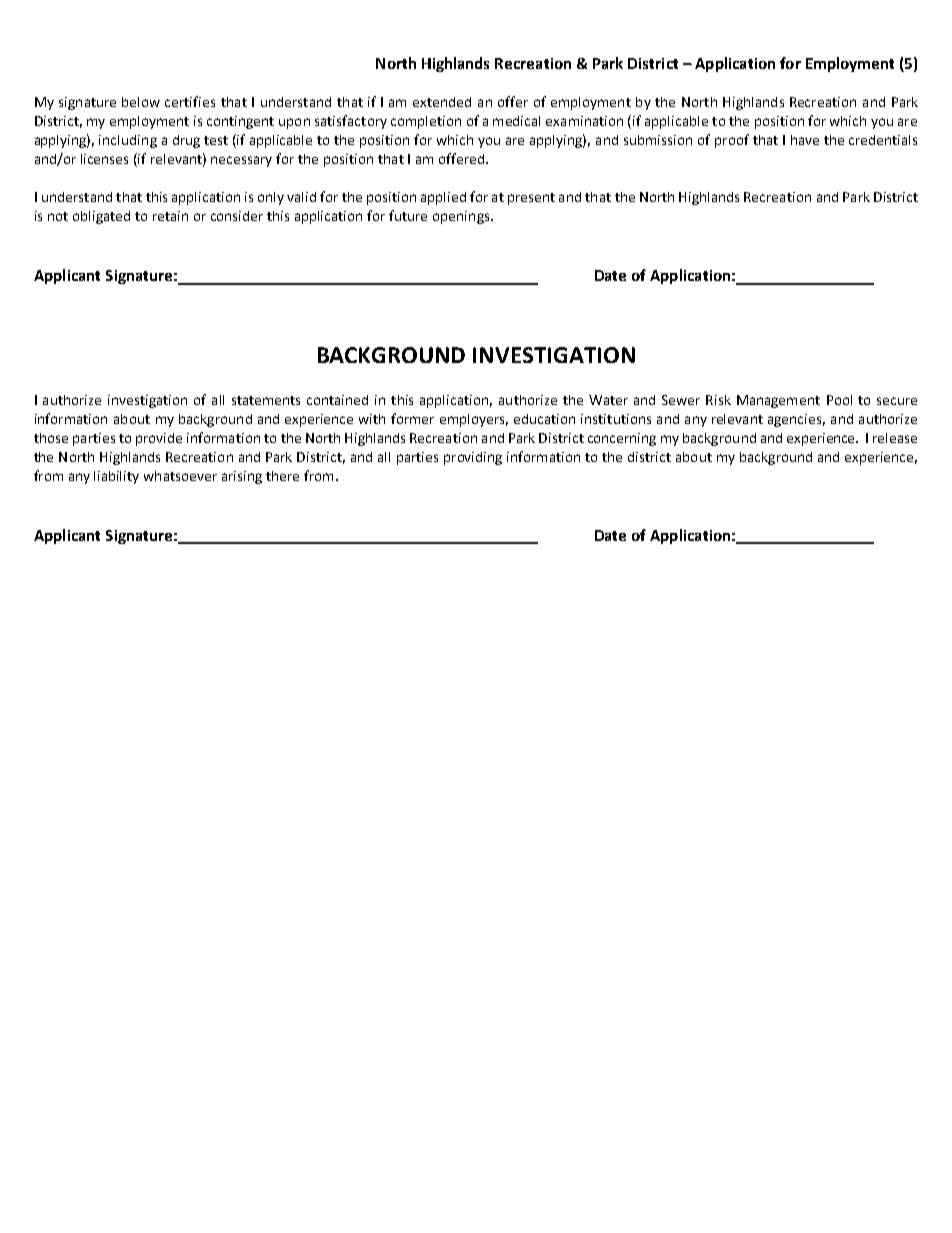 The image size is (952, 1233). What do you see at coordinates (170, 216) in the screenshot?
I see `retain` at bounding box center [170, 216].
